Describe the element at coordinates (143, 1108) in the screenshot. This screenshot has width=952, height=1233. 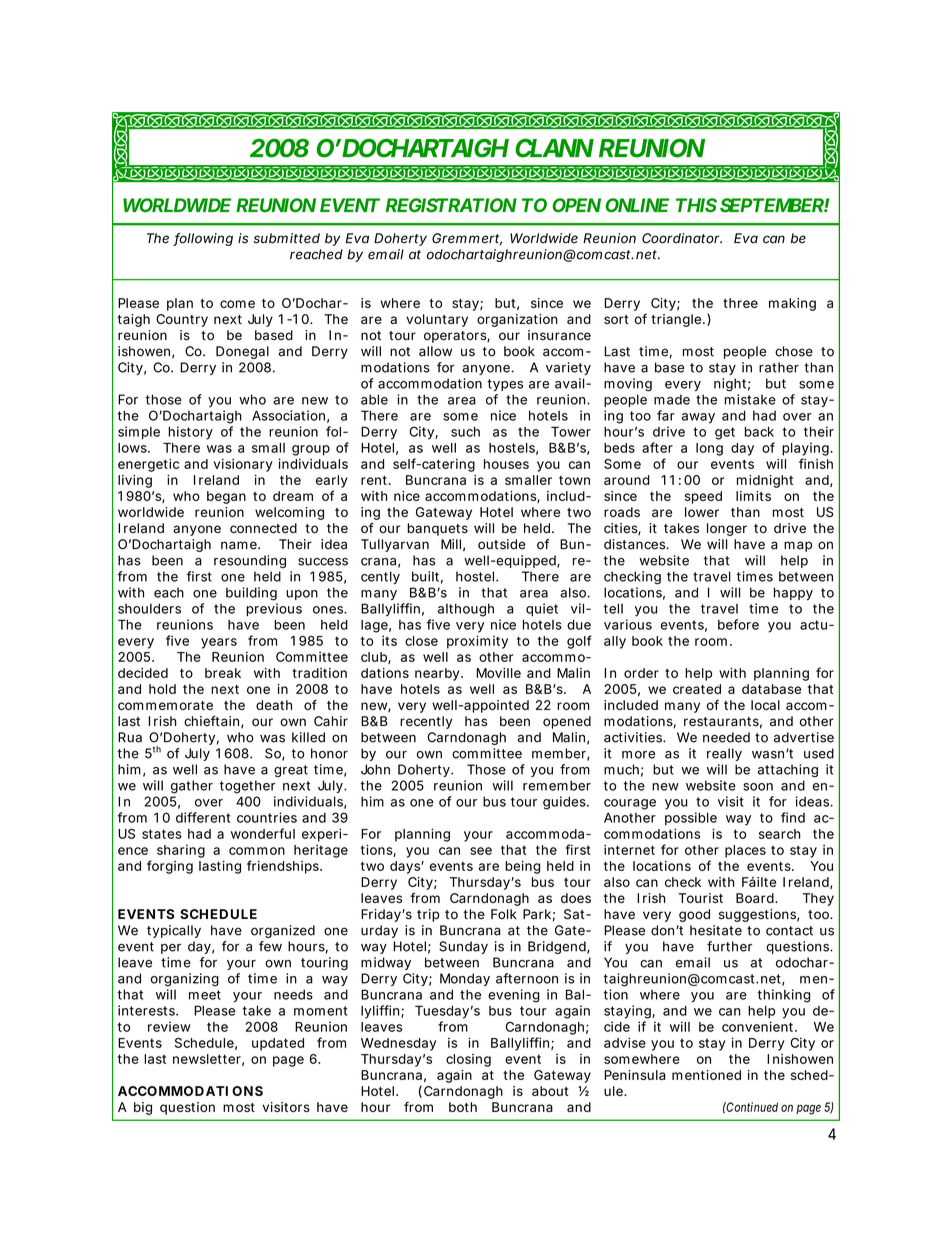
I see `big` at that location.
